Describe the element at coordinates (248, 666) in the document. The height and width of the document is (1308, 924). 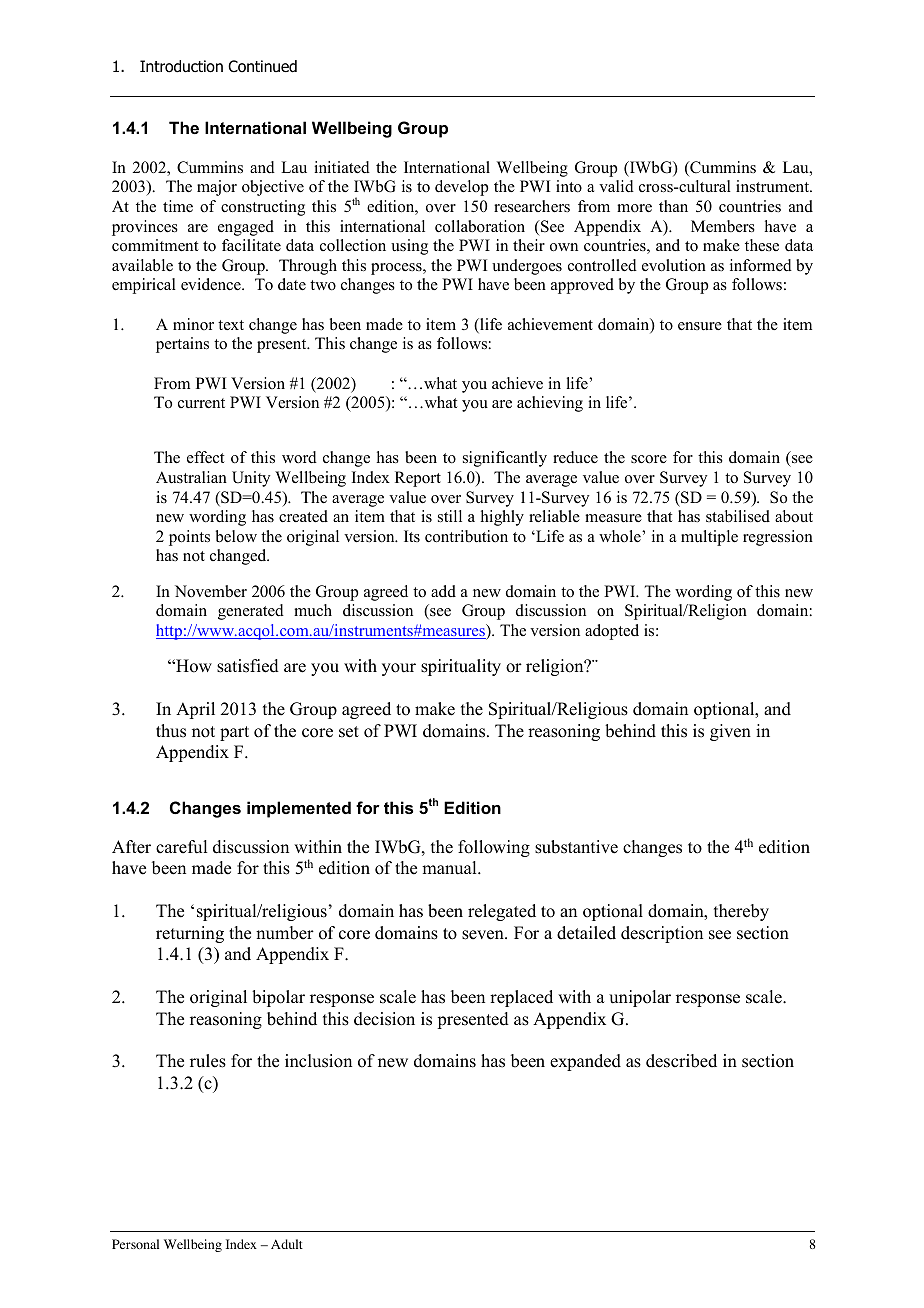
I see `satisfied` at that location.
